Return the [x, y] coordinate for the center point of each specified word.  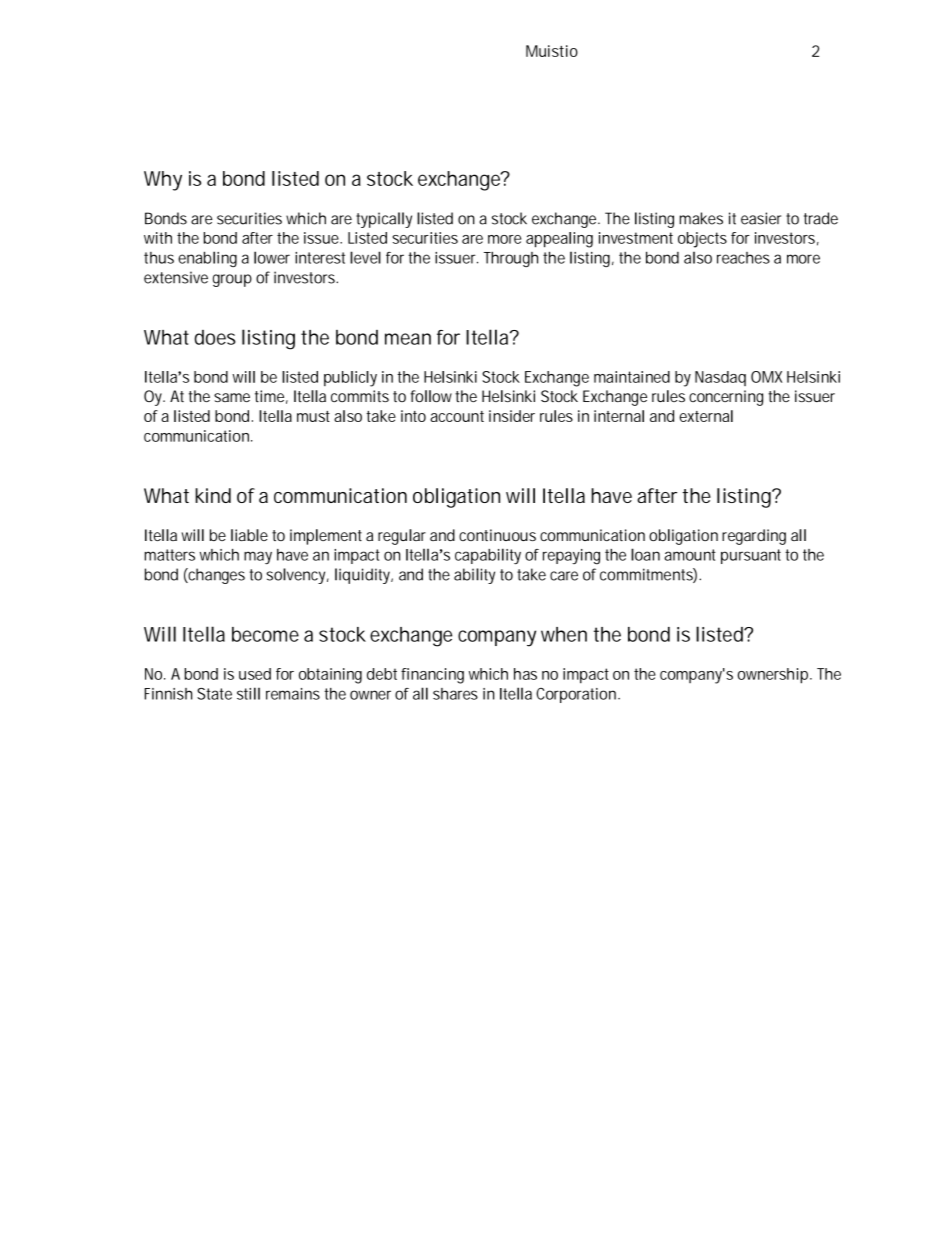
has [525, 674]
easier [761, 218]
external [706, 416]
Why [163, 181]
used [255, 674]
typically [384, 220]
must [313, 416]
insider [512, 416]
